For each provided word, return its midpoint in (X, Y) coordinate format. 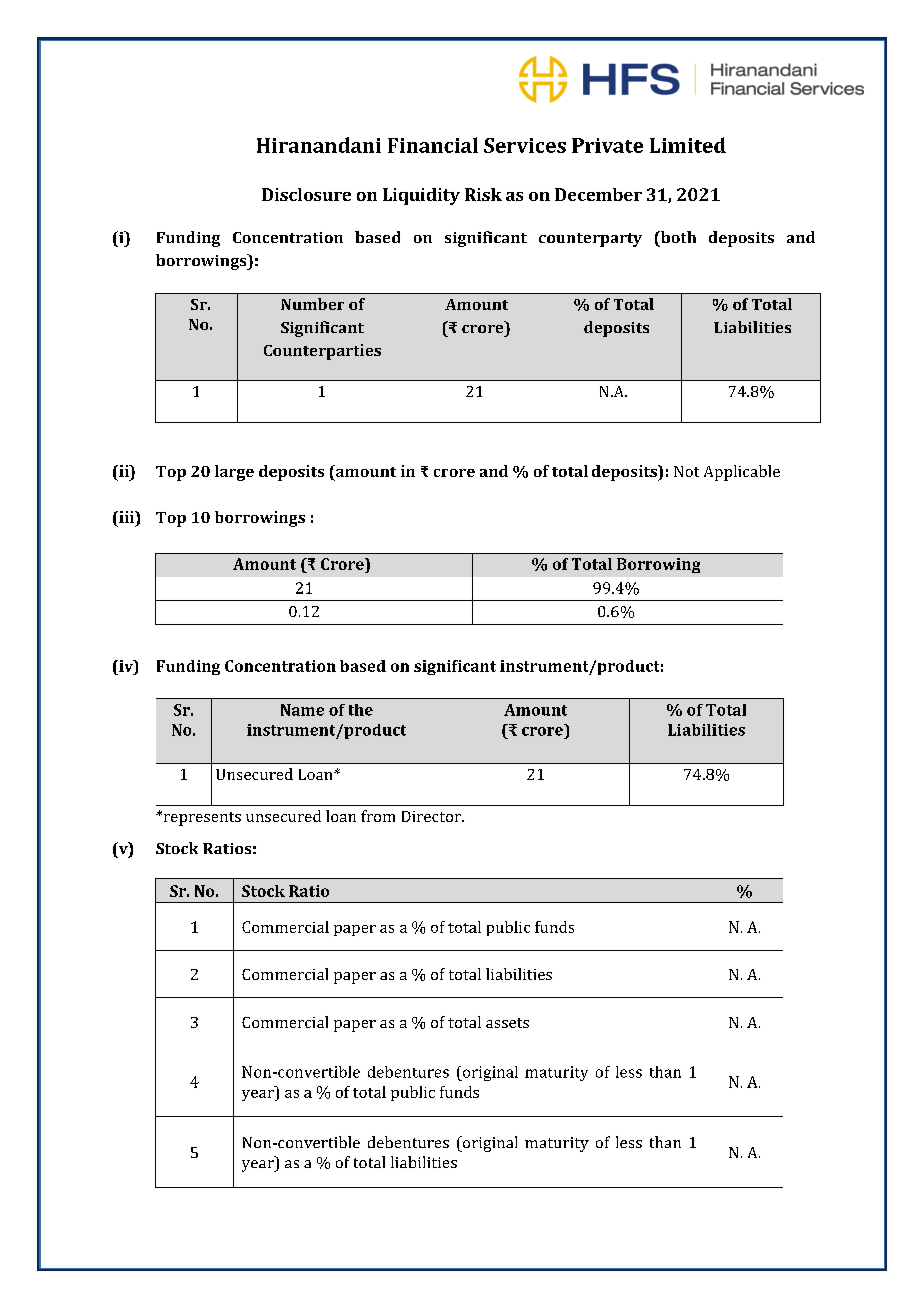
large (234, 473)
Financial (433, 145)
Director (432, 816)
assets (507, 1023)
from (378, 816)
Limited (688, 145)
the (361, 710)
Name (302, 710)
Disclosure (306, 194)
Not (686, 471)
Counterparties (322, 352)
